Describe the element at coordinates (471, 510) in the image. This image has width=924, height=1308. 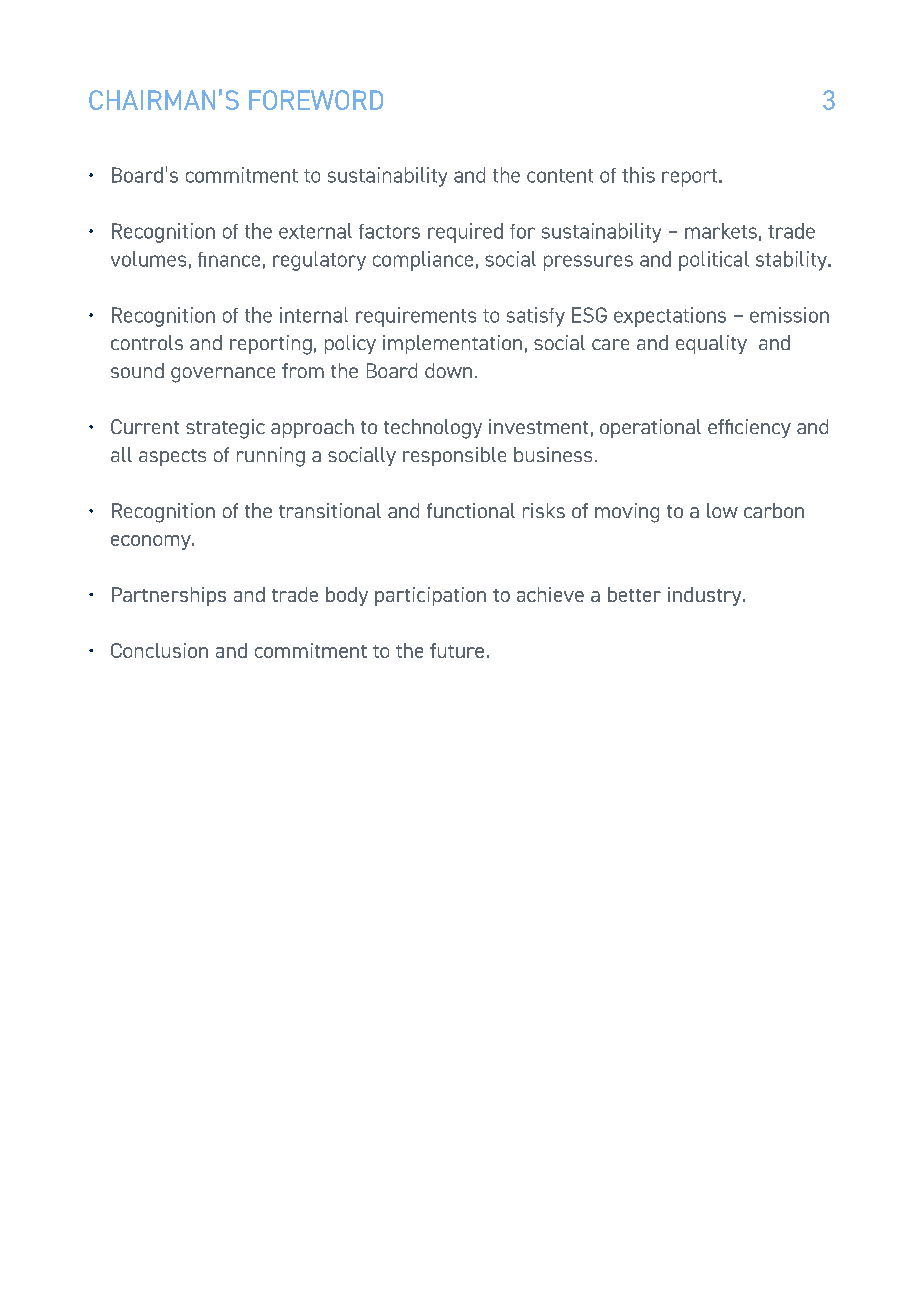
I see `functional` at that location.
